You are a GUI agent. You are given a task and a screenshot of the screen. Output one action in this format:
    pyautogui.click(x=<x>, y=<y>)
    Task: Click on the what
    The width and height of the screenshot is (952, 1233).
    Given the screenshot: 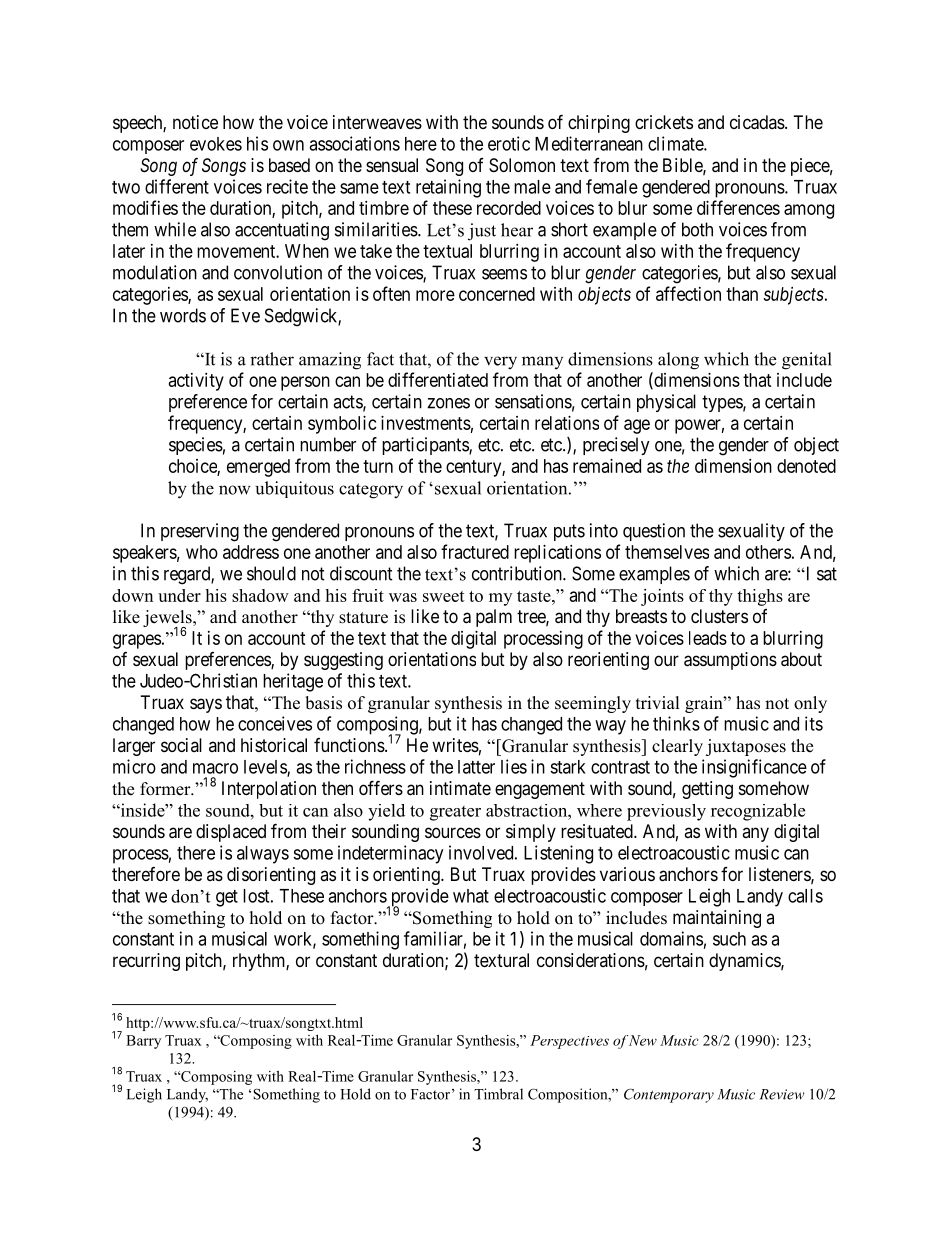 What is the action you would take?
    pyautogui.click(x=471, y=896)
